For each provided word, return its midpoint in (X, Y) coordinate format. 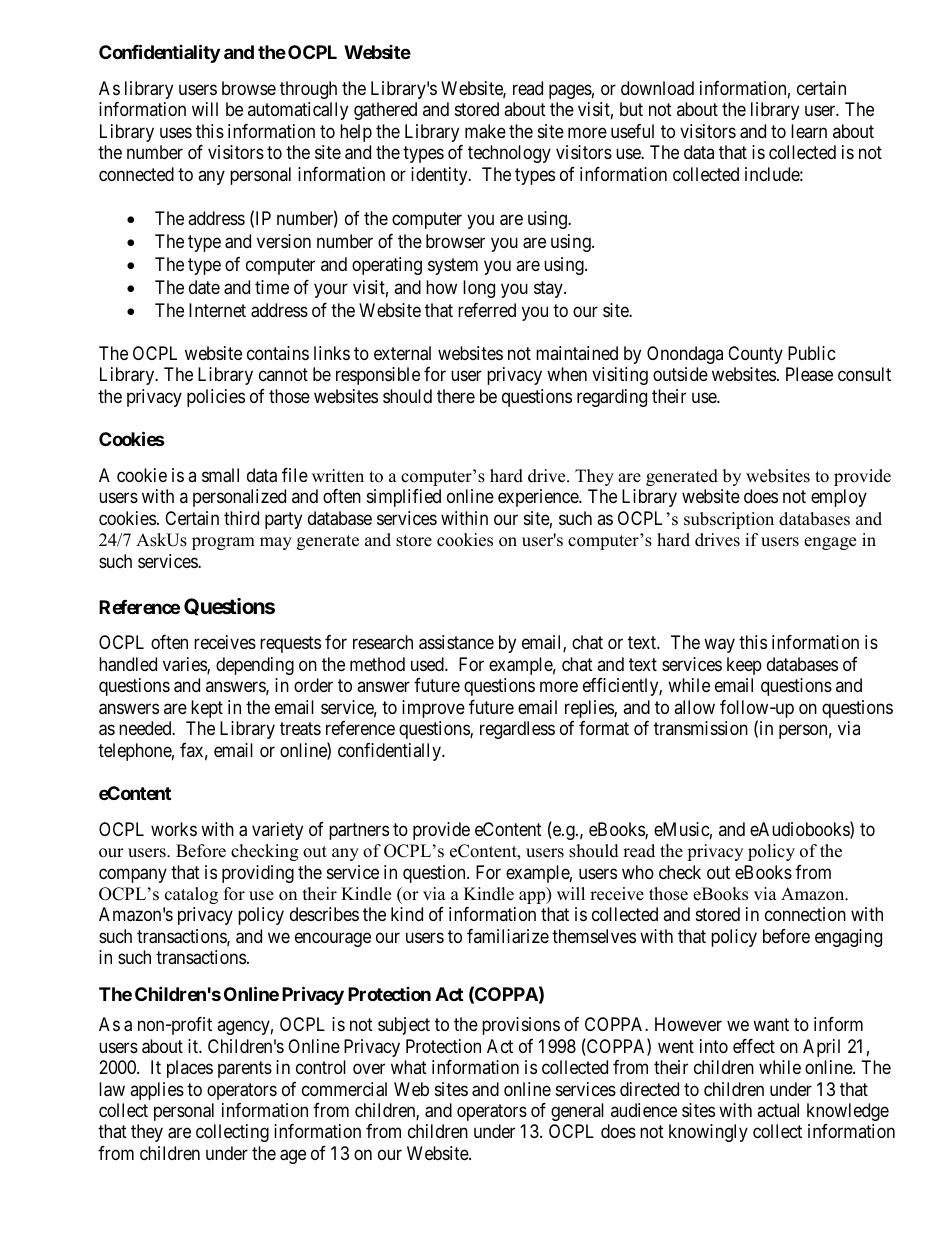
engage (830, 543)
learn (809, 131)
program (223, 543)
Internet (217, 310)
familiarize (508, 936)
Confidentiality (159, 53)
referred (487, 310)
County (755, 355)
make (485, 131)
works (174, 829)
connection (805, 914)
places (190, 1069)
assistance (456, 642)
